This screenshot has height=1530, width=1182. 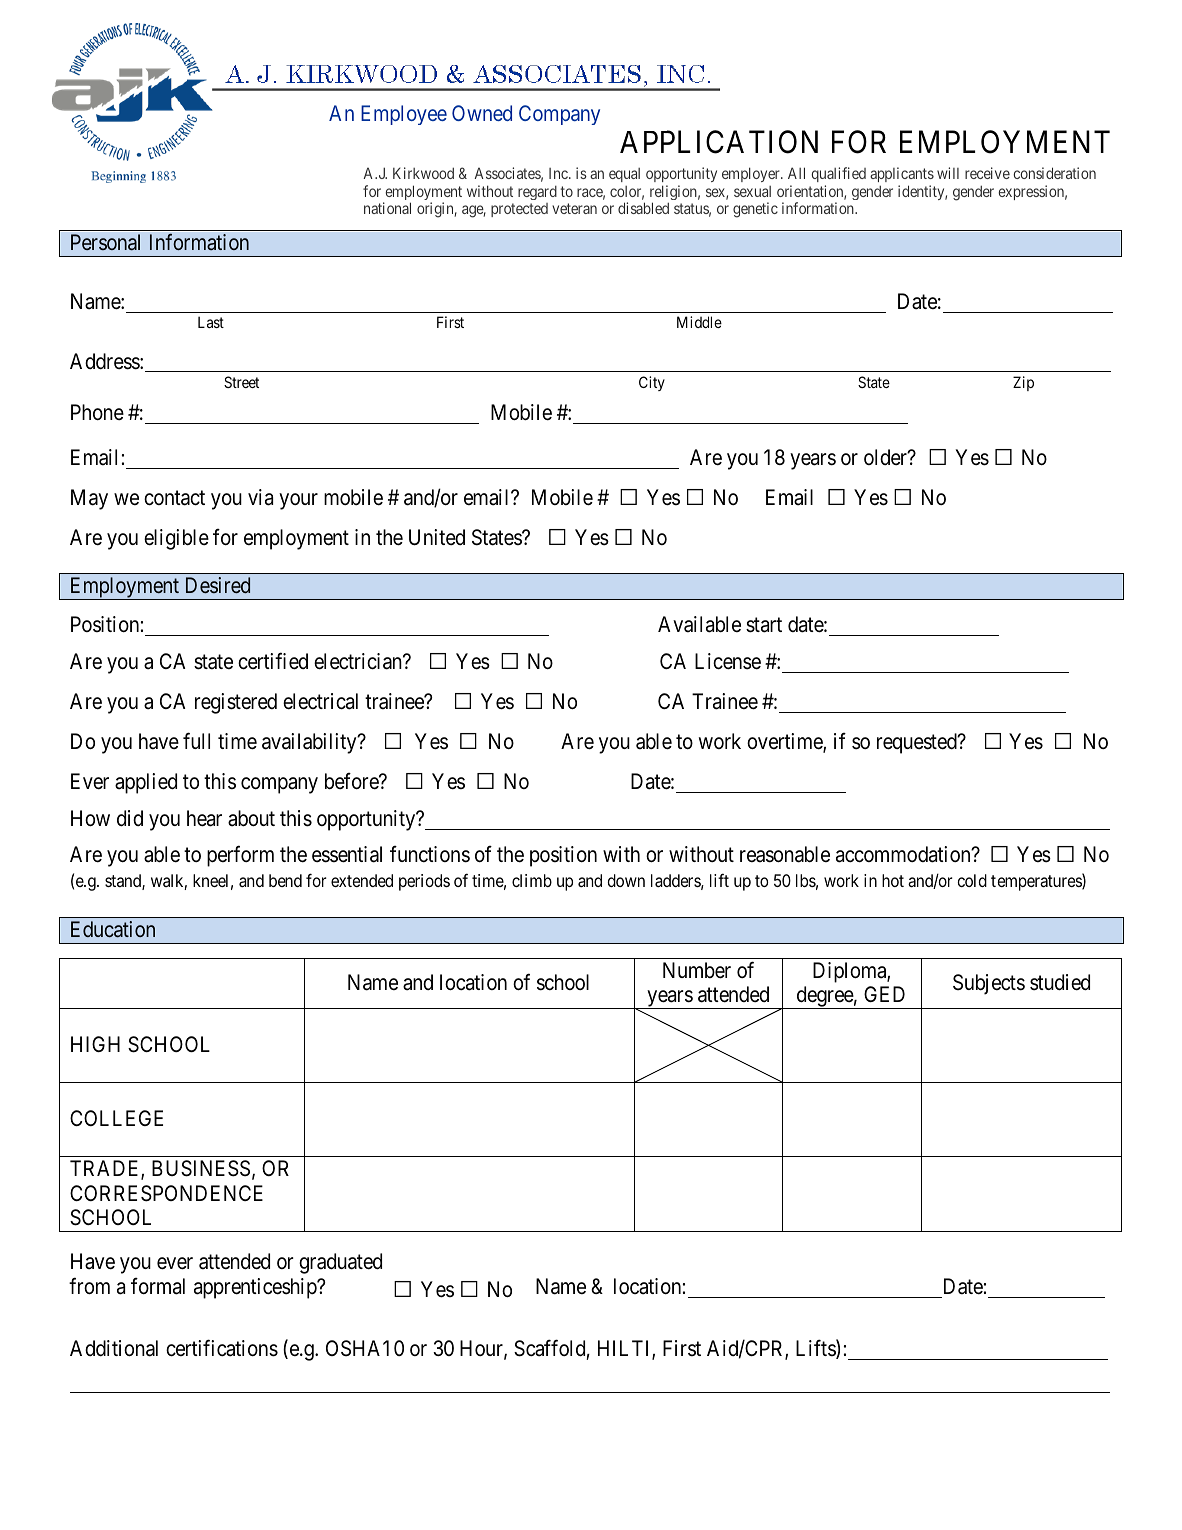 What do you see at coordinates (652, 383) in the screenshot?
I see `City` at bounding box center [652, 383].
